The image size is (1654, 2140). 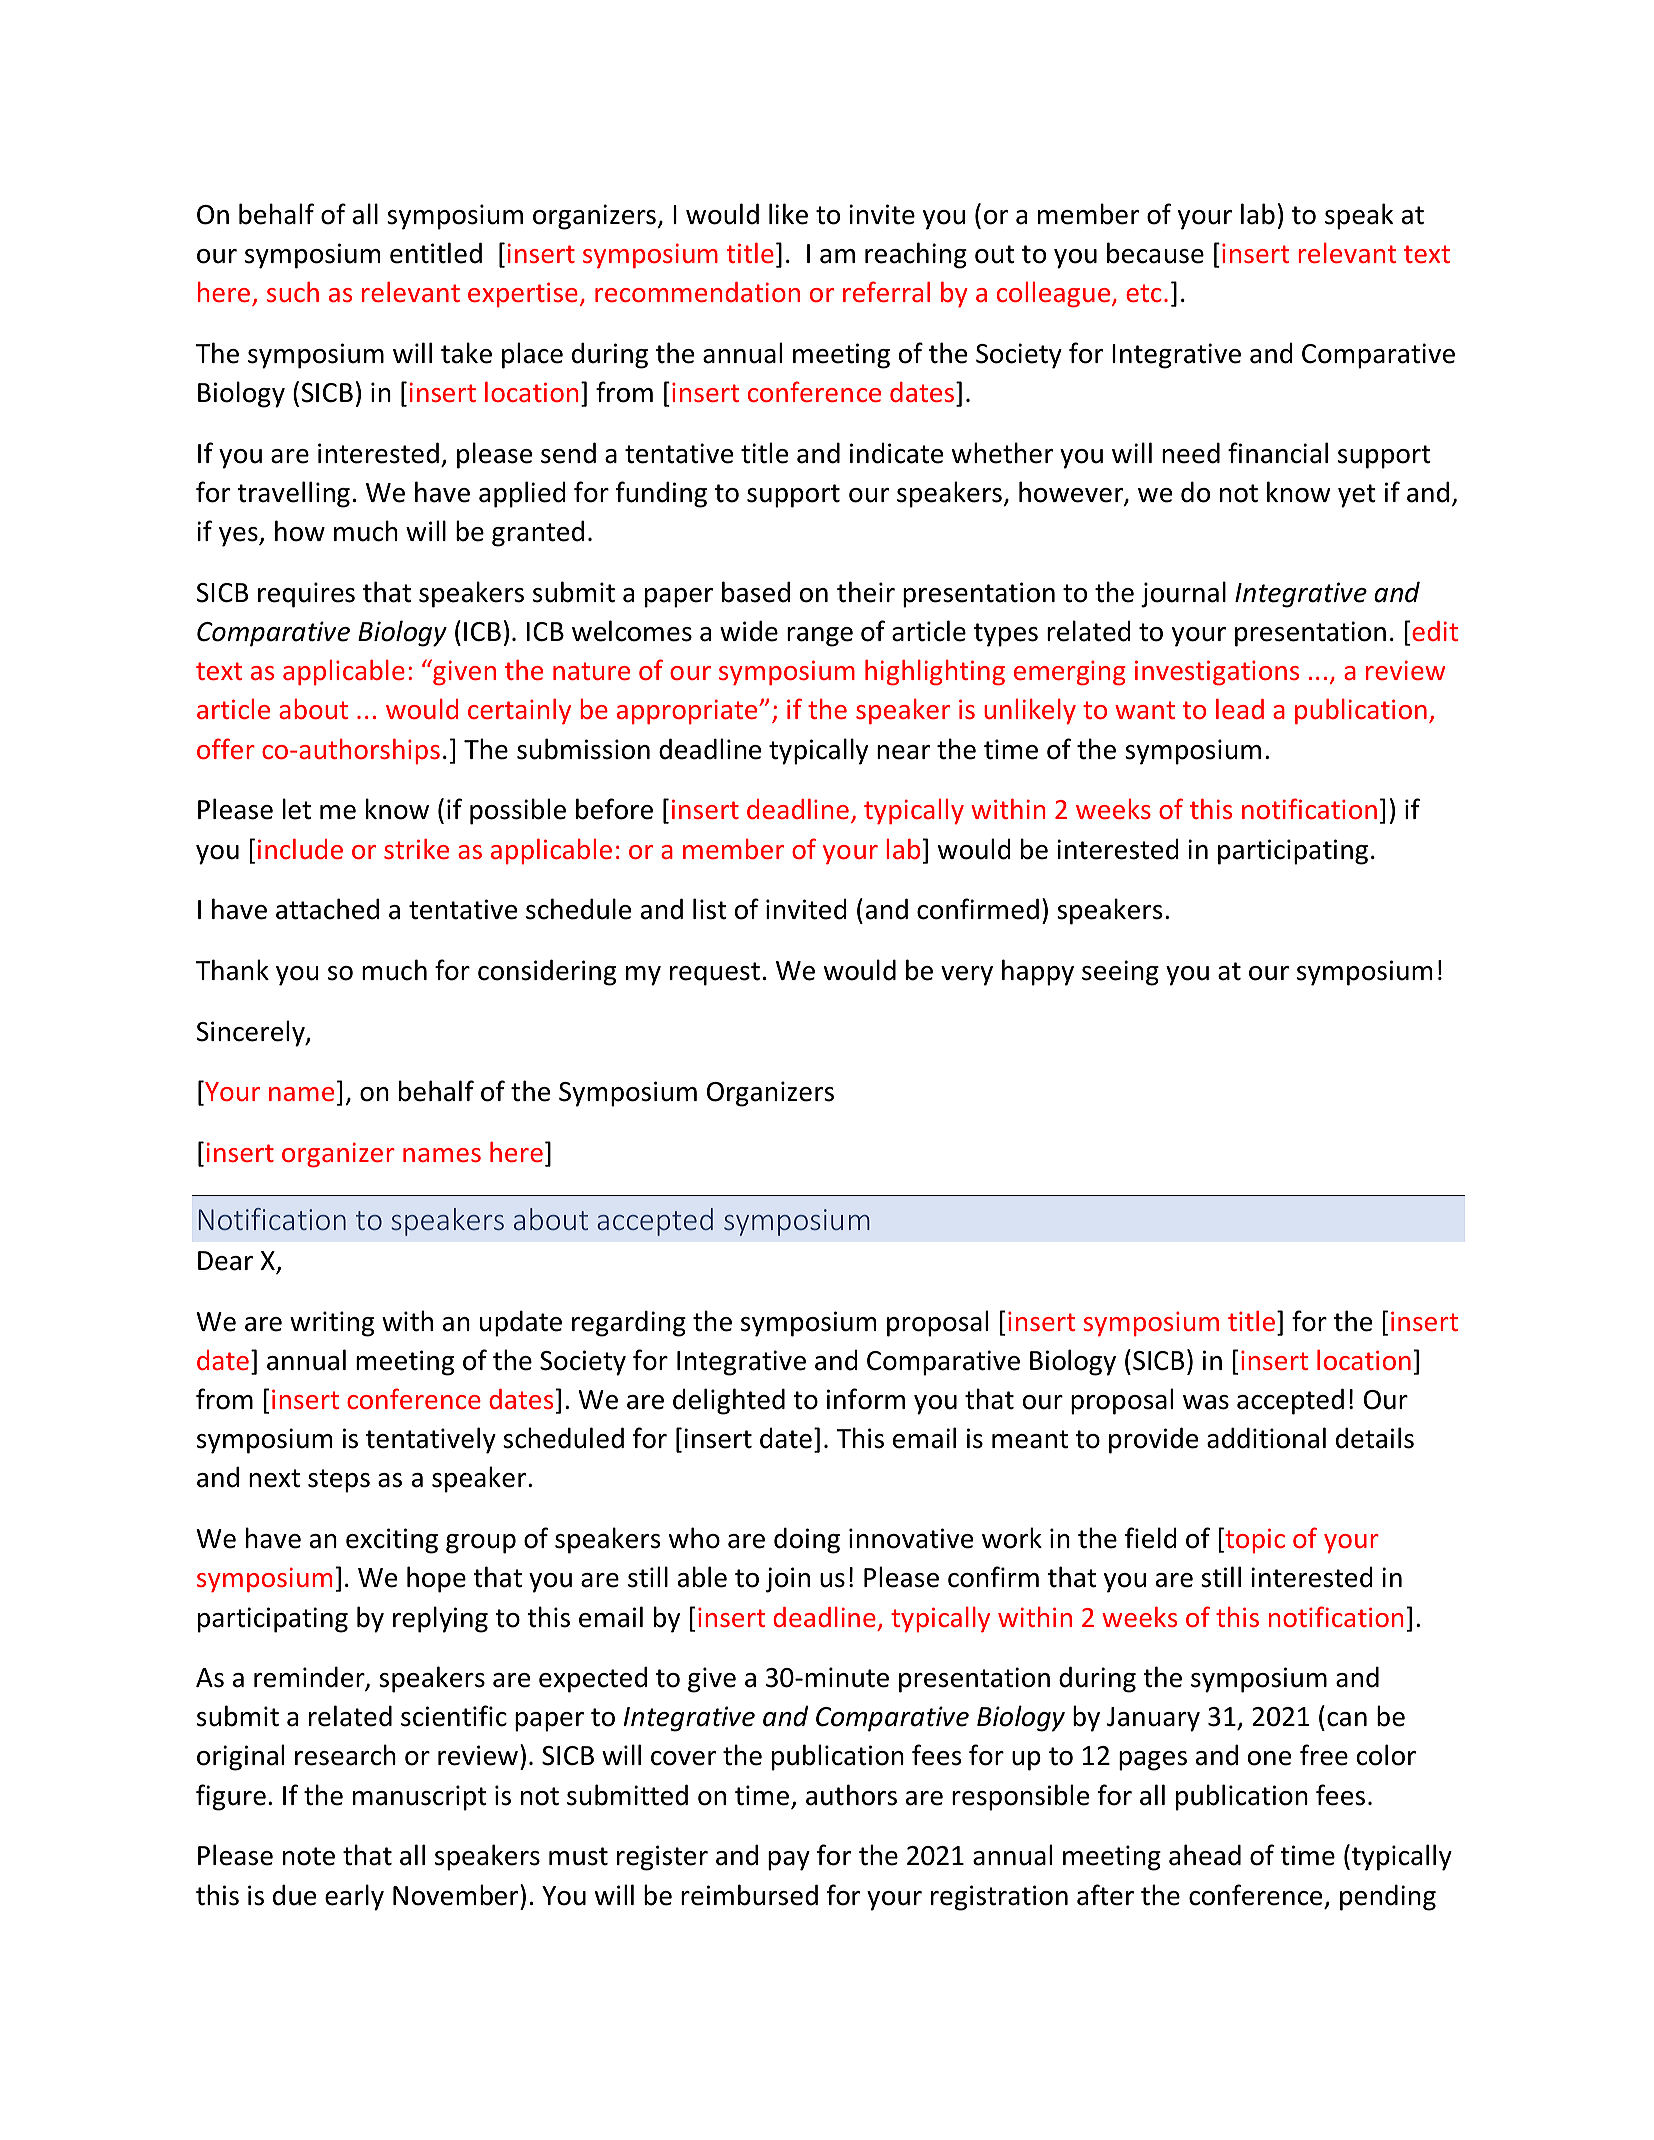 What do you see at coordinates (820, 637) in the screenshot?
I see `range` at bounding box center [820, 637].
